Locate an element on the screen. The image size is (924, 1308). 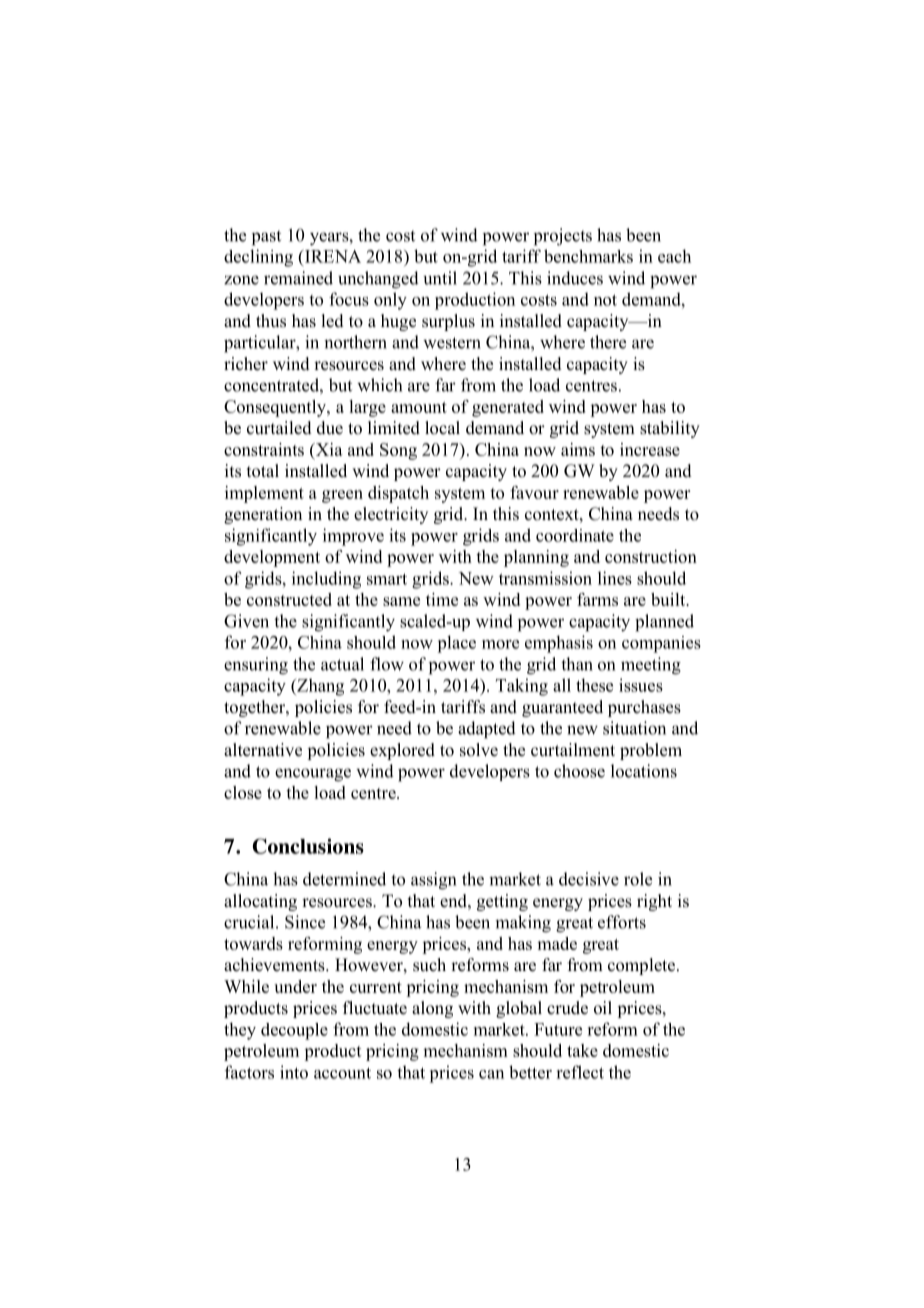
ensuring is located at coordinates (256, 666).
